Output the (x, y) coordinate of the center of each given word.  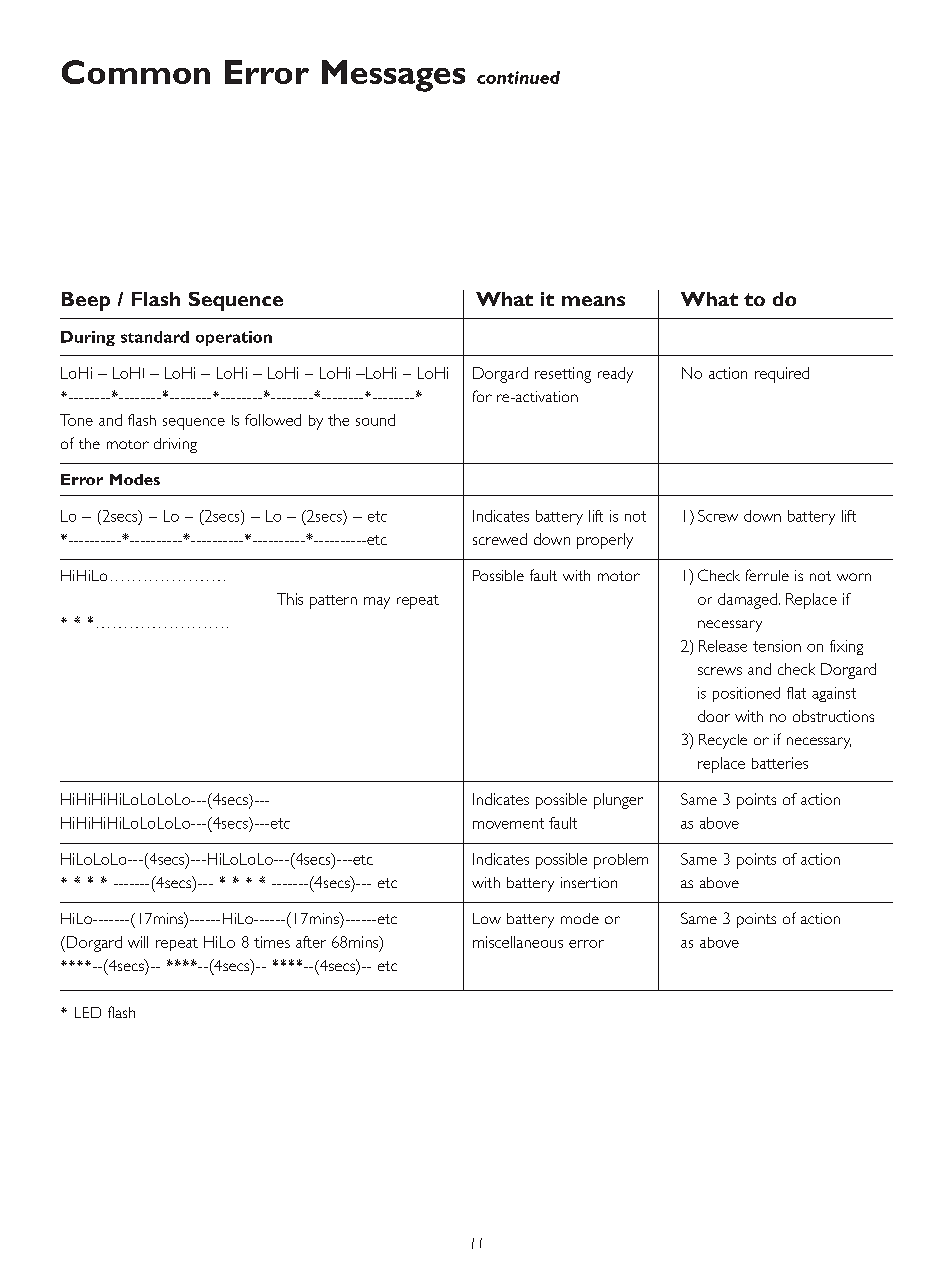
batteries (780, 763)
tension (777, 646)
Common (136, 72)
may (377, 603)
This (290, 599)
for (482, 396)
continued (518, 77)
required (782, 375)
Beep (86, 301)
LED (88, 1012)
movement (508, 823)
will (138, 942)
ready (615, 375)
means (593, 301)
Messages (393, 76)
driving (175, 445)
